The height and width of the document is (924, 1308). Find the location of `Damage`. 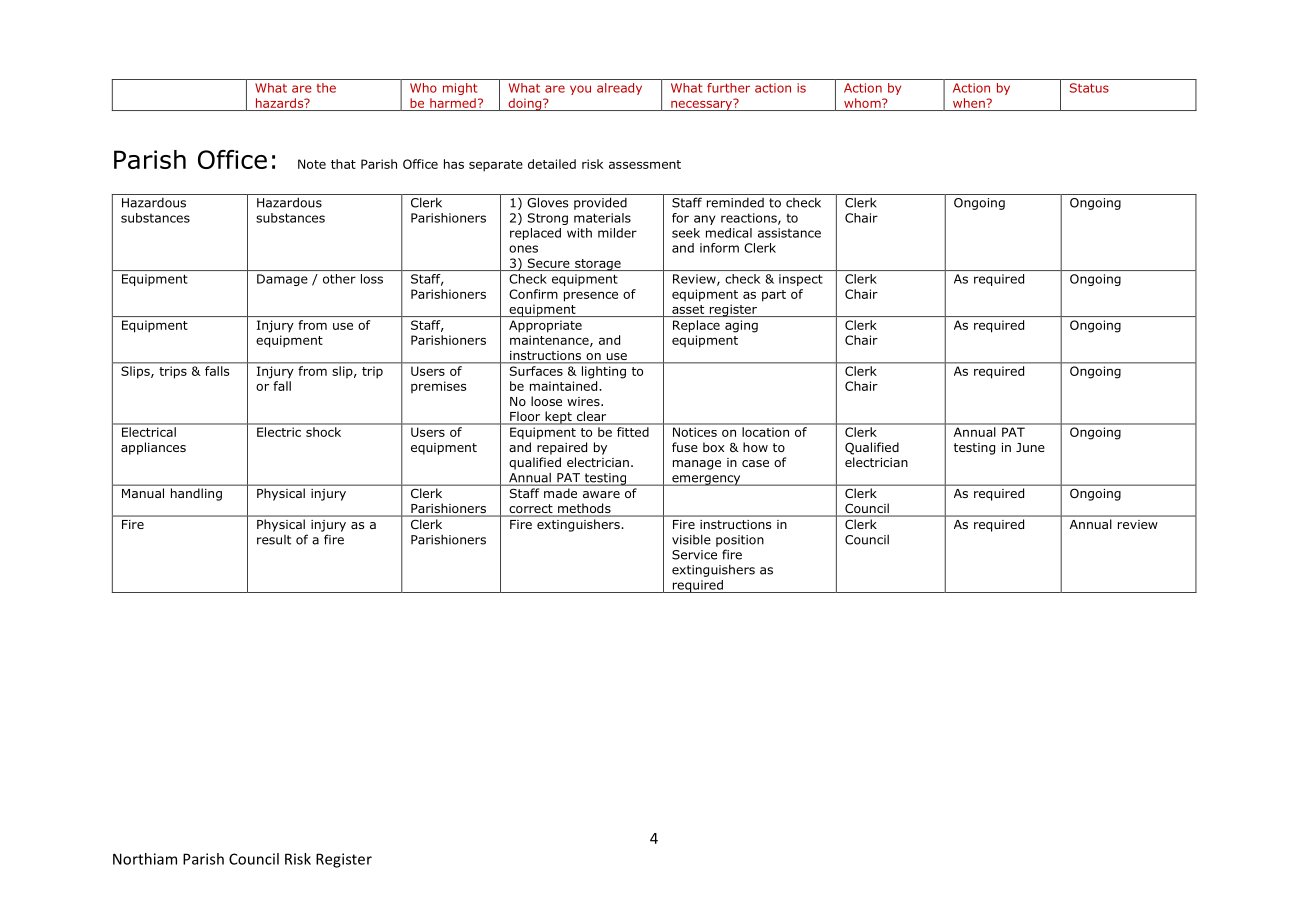

Damage is located at coordinates (282, 280).
